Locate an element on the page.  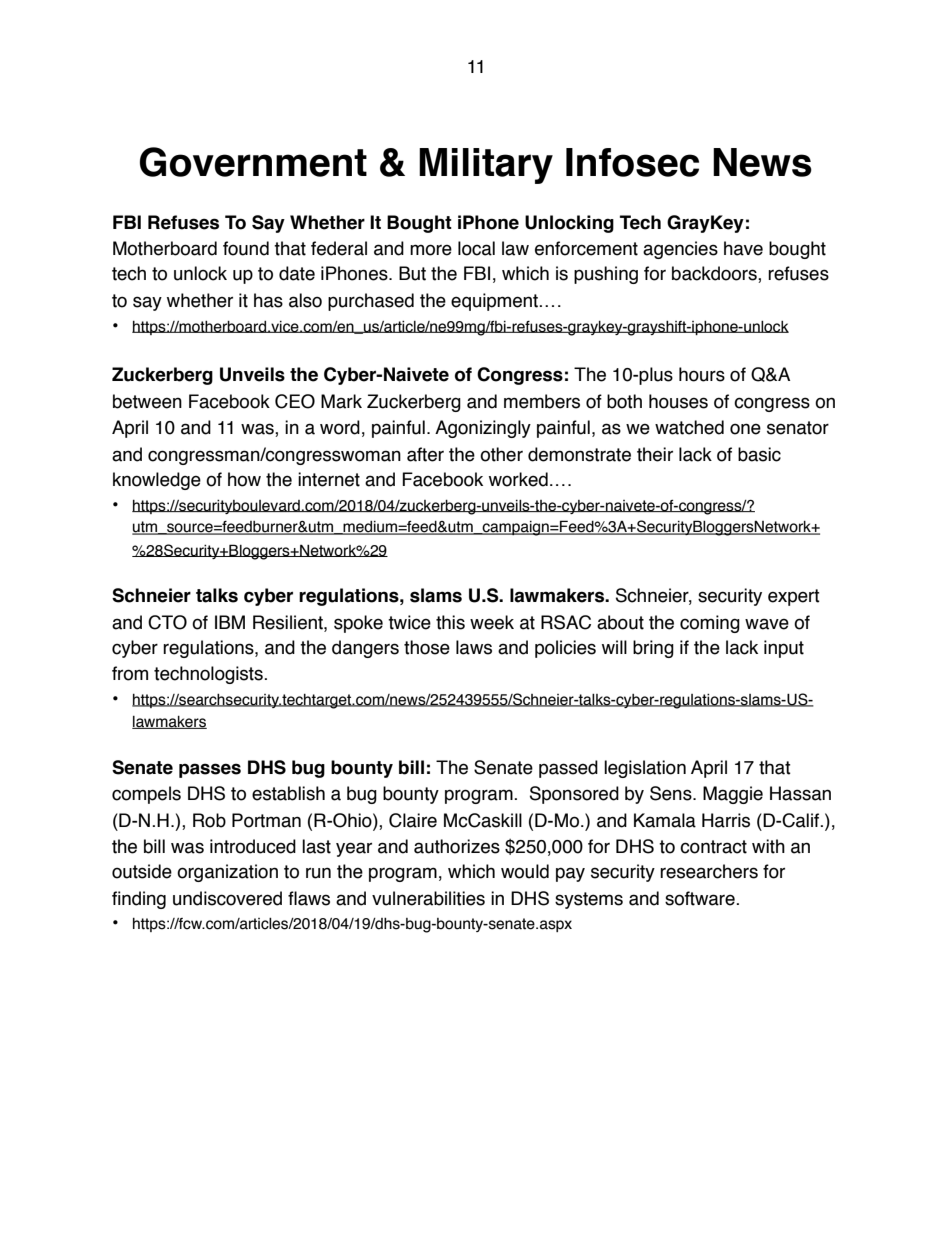
worked is located at coordinates (518, 479).
